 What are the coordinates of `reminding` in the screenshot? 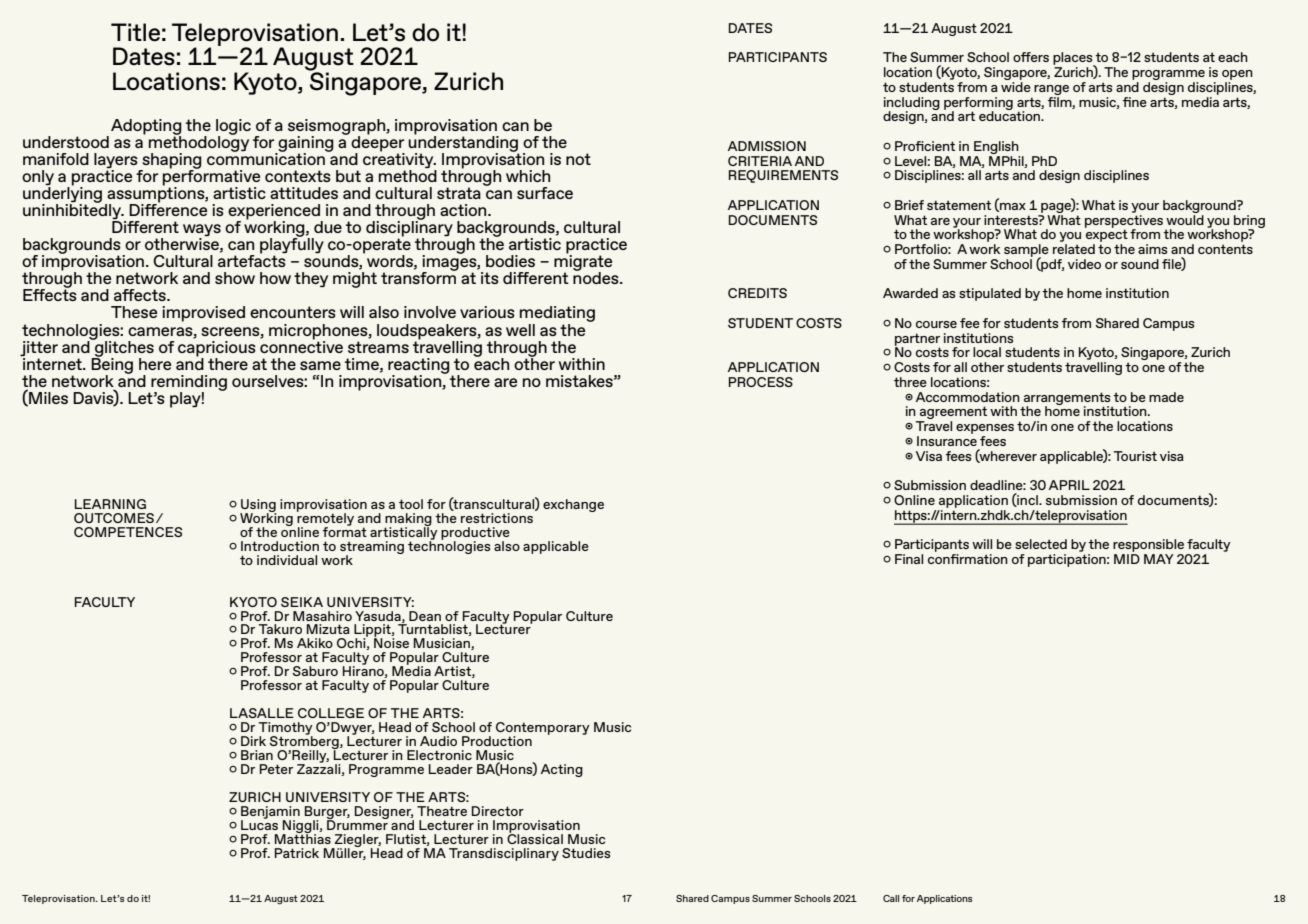 It's located at (188, 384).
